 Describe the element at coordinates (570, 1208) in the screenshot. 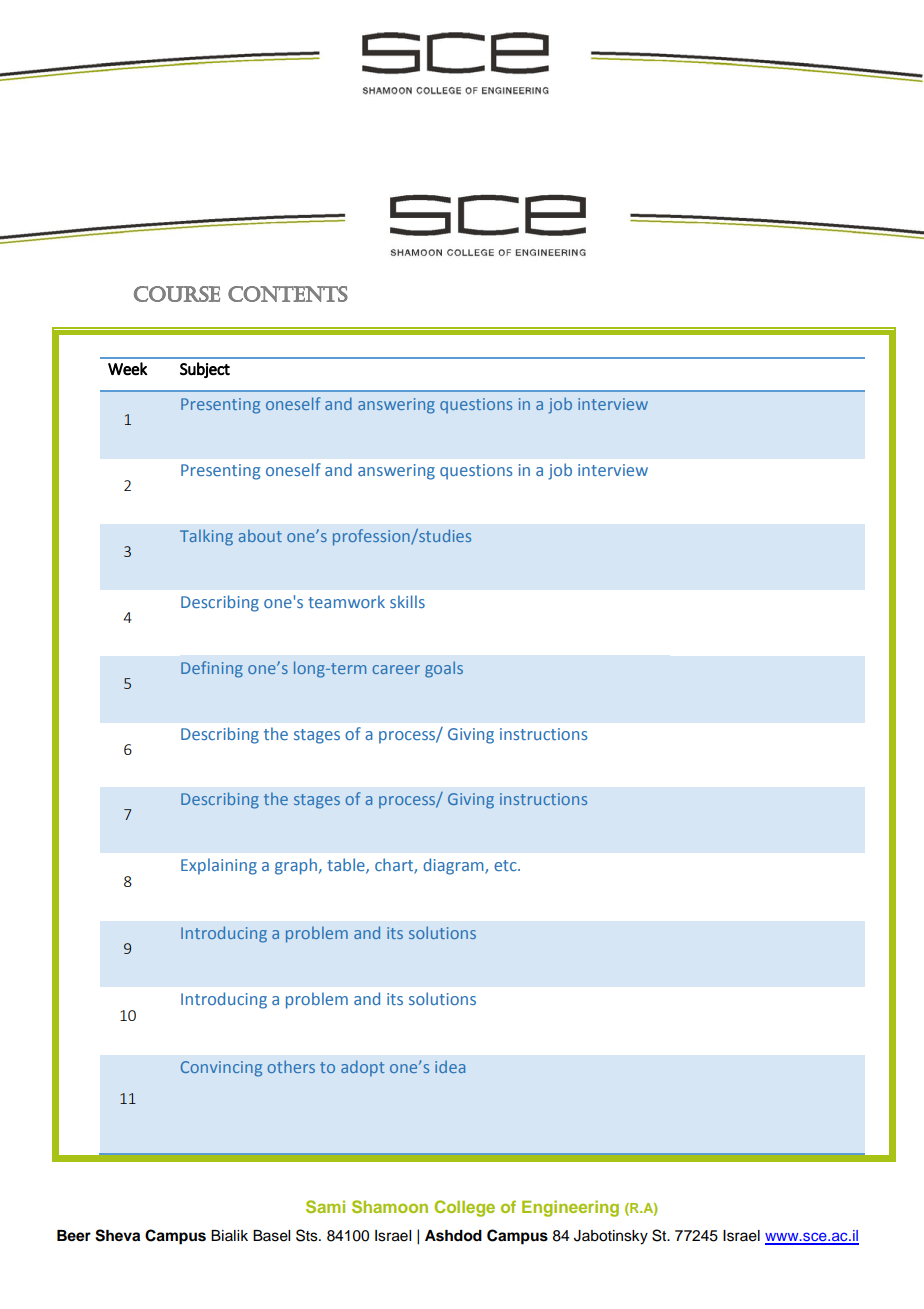

I see `Engineering` at that location.
